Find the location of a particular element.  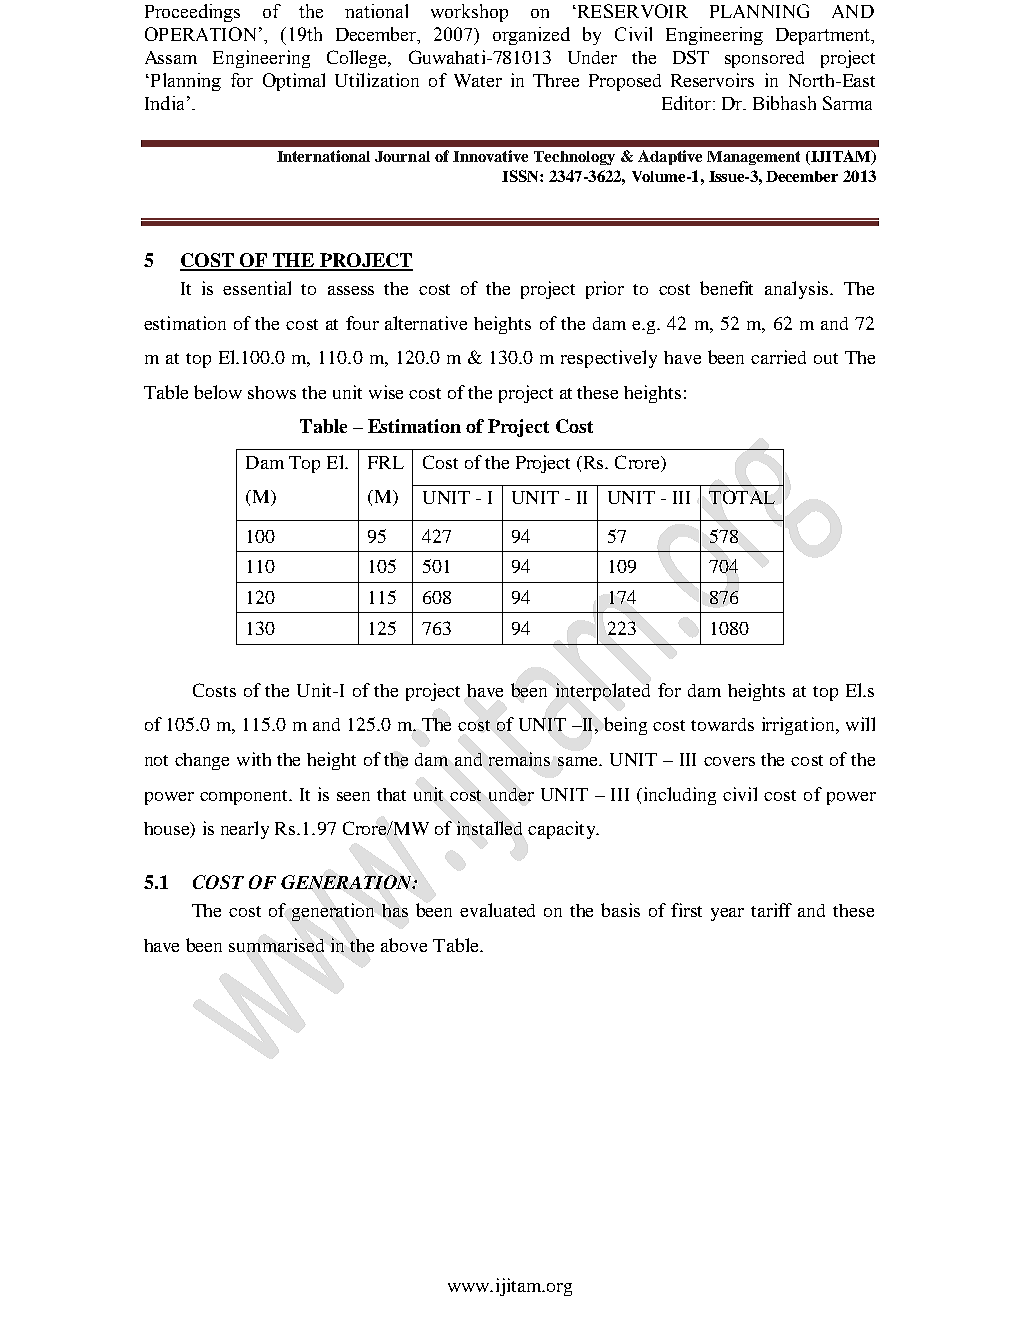

irrigation is located at coordinates (799, 726).
